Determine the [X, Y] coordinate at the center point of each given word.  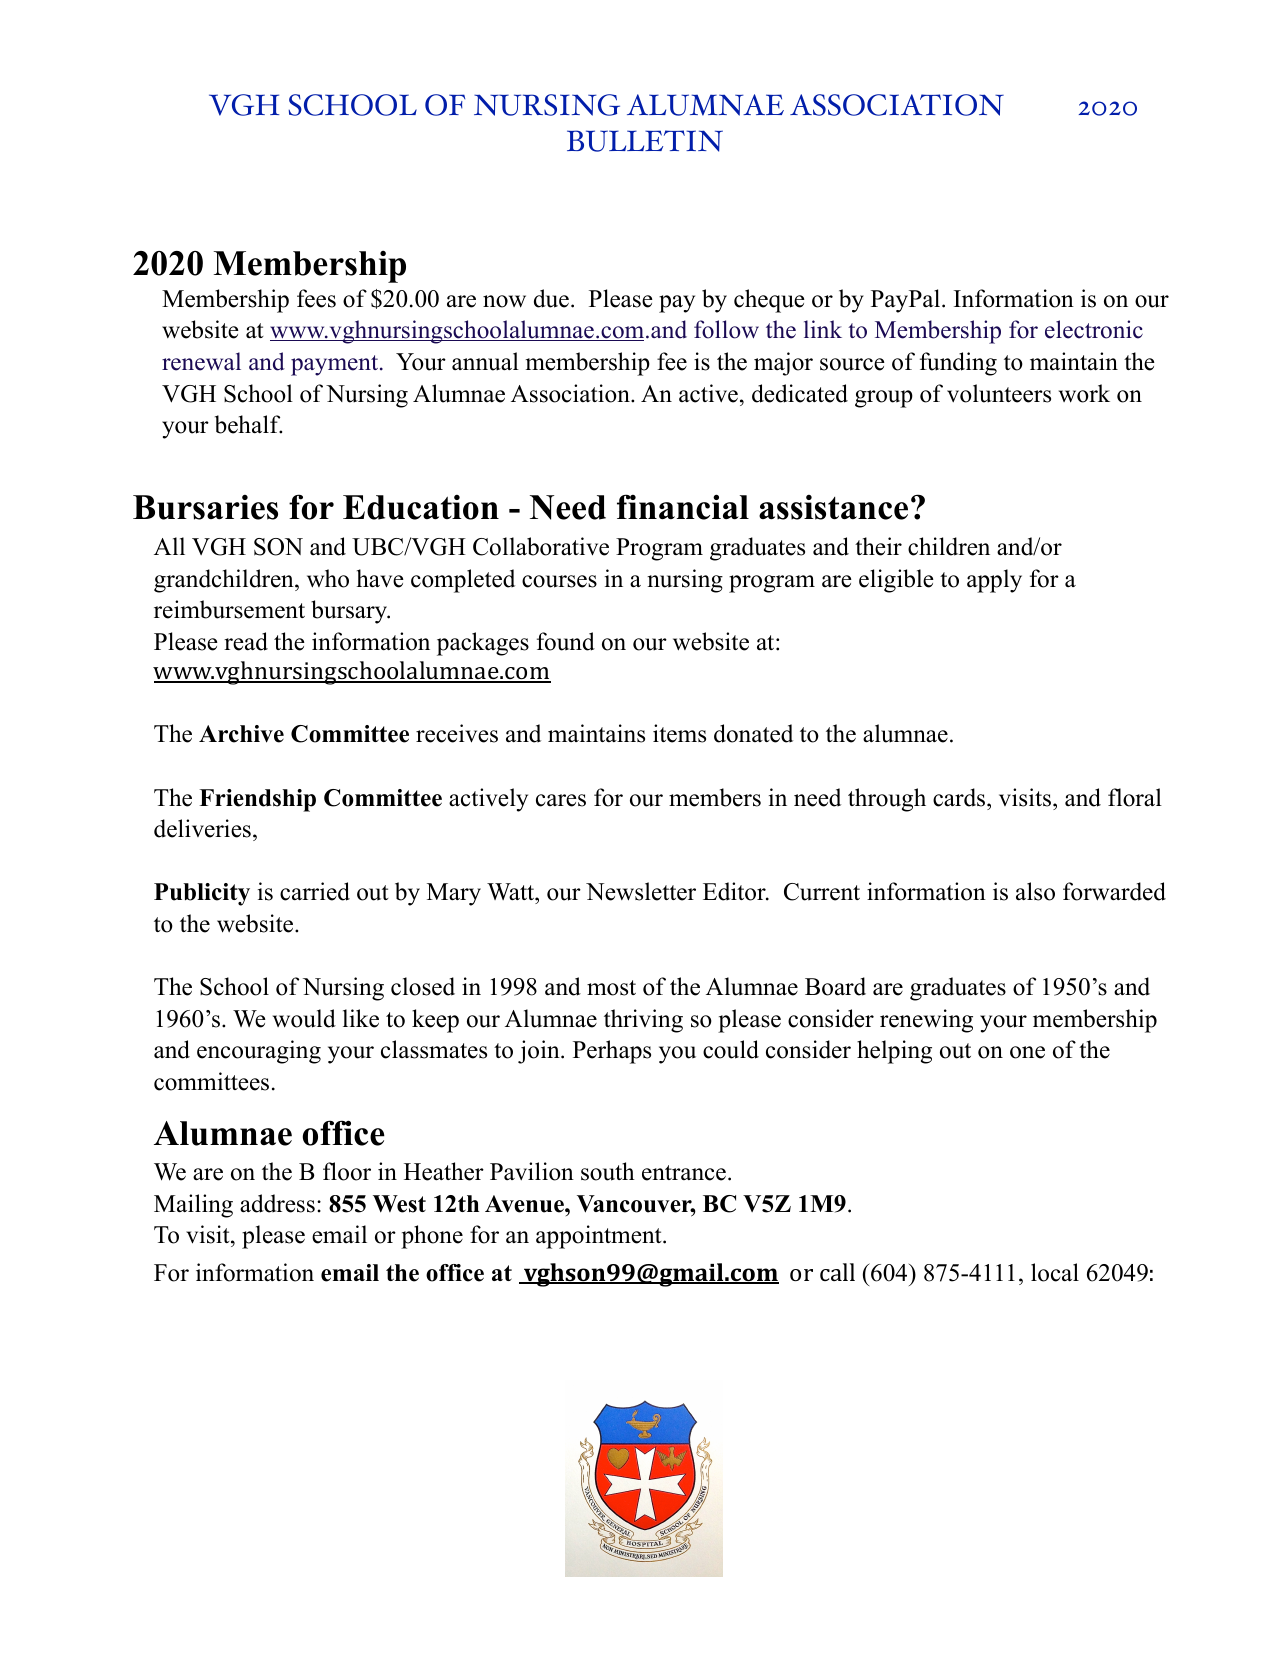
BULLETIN [645, 141]
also [1035, 891]
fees [316, 298]
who [328, 578]
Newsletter [641, 891]
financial [683, 507]
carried [315, 891]
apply [994, 581]
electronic [1094, 329]
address [277, 1203]
